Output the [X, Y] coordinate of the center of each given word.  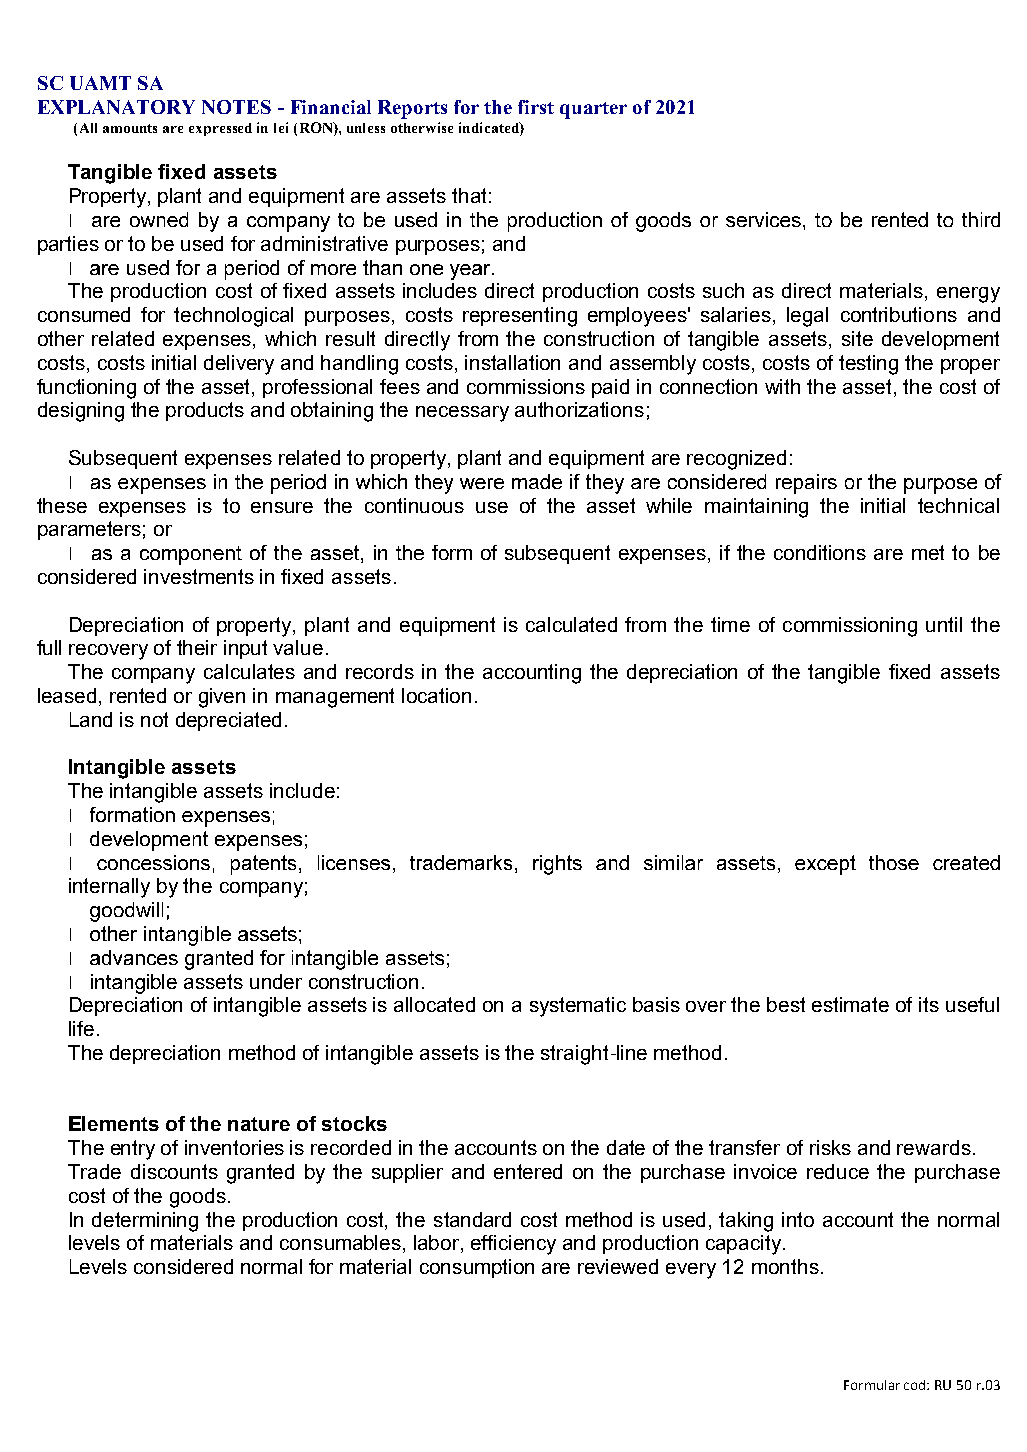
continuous [414, 505]
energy [968, 295]
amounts [130, 128]
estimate [850, 1004]
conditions [820, 552]
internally [109, 888]
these [62, 505]
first [536, 107]
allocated [434, 1004]
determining [145, 1222]
